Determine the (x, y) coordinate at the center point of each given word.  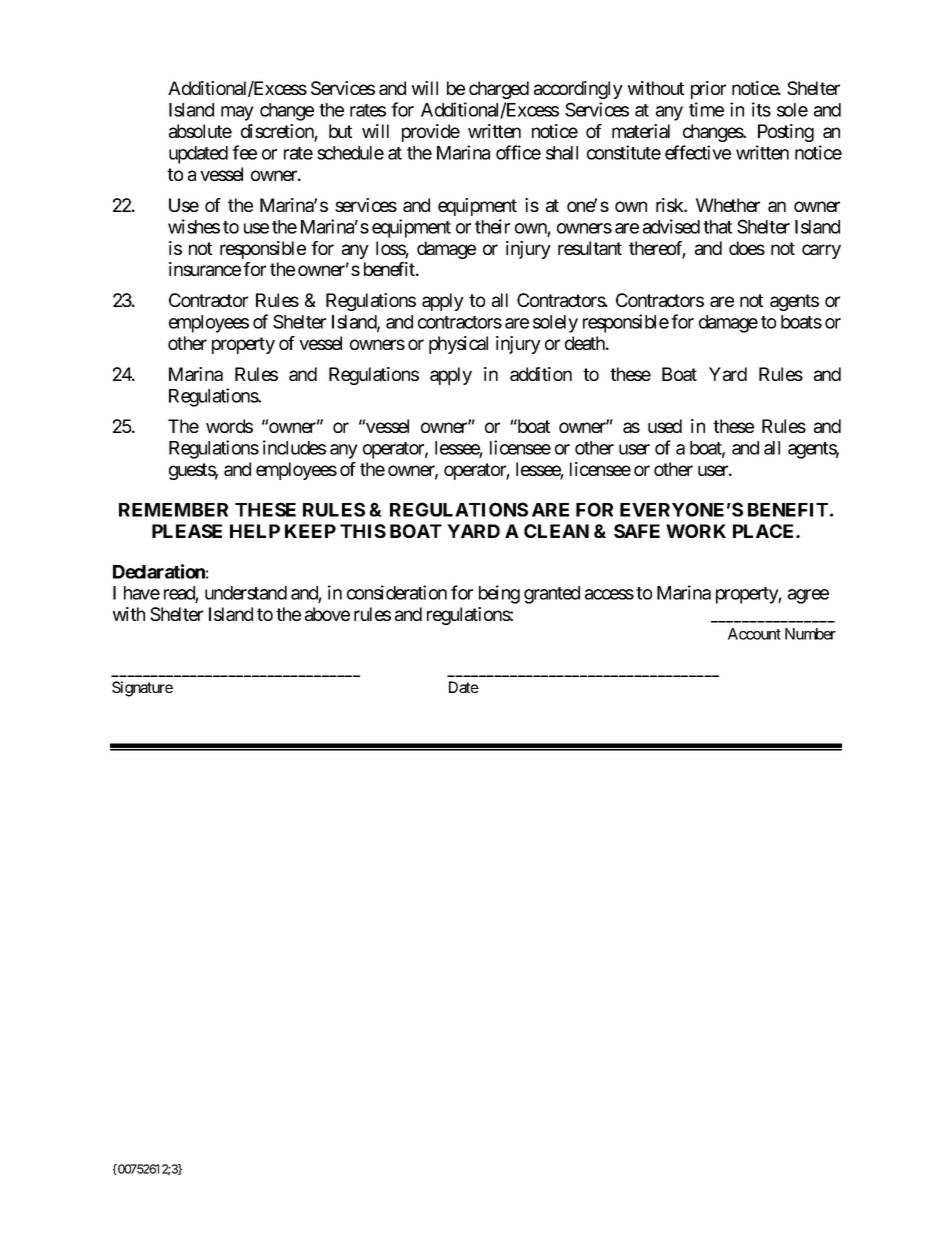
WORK (696, 531)
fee (244, 152)
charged (499, 90)
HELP (255, 531)
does (747, 248)
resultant (590, 248)
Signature (142, 689)
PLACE (765, 531)
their (492, 226)
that (717, 227)
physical (458, 345)
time (706, 109)
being (499, 594)
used (665, 426)
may (237, 113)
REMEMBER (173, 510)
